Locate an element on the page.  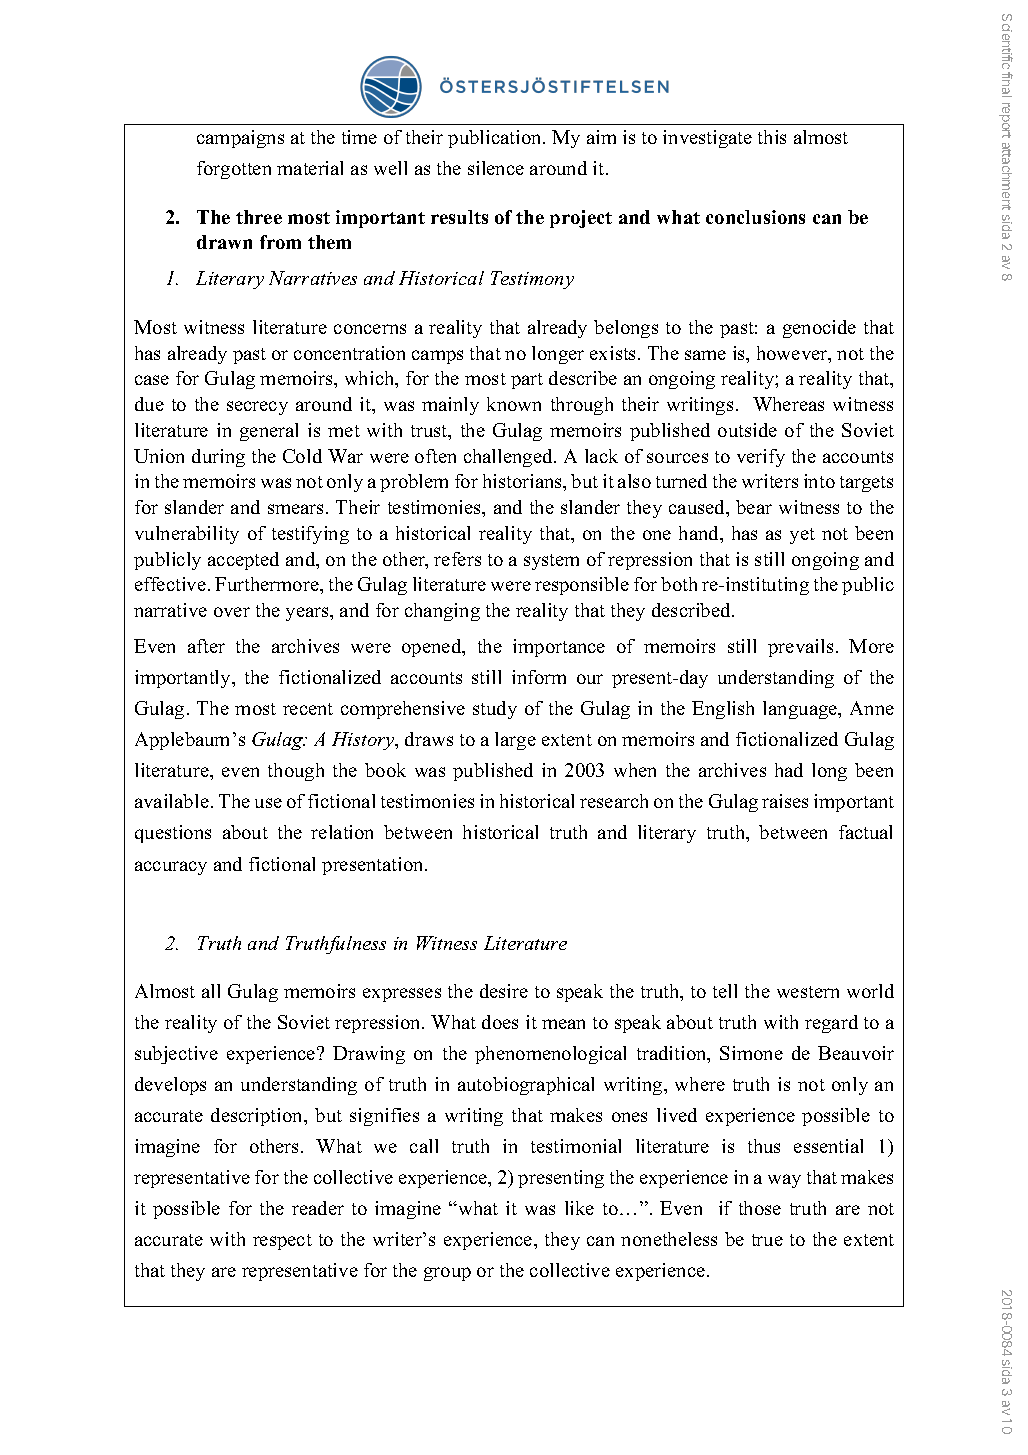
forgotten is located at coordinates (234, 170).
